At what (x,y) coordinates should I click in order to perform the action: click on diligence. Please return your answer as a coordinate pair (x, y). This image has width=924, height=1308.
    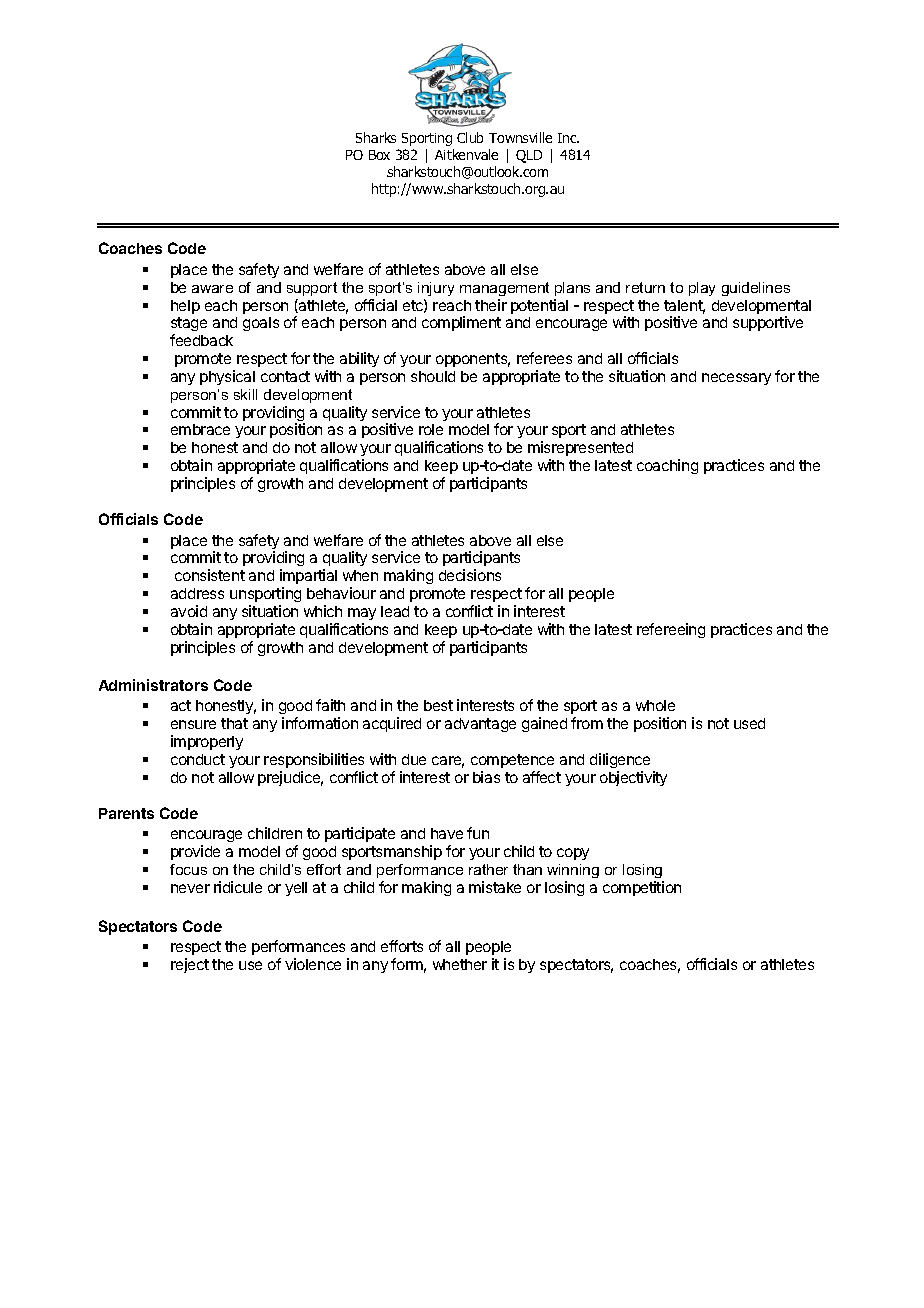
    Looking at the image, I should click on (620, 762).
